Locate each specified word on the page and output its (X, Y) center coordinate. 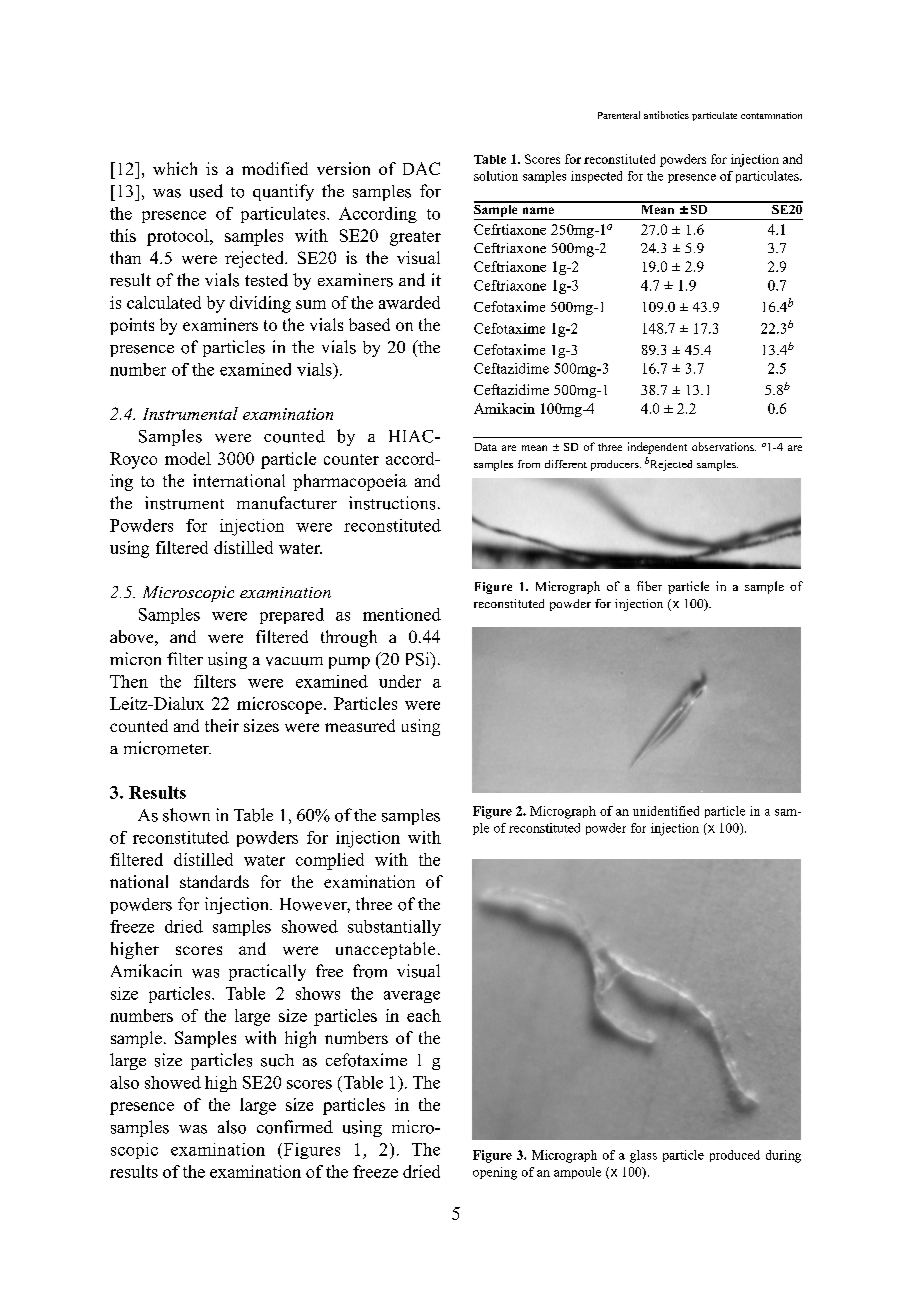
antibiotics (666, 115)
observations (724, 446)
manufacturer (287, 503)
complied (330, 861)
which (175, 168)
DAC (421, 168)
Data (486, 447)
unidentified (666, 811)
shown (186, 815)
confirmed (295, 1127)
